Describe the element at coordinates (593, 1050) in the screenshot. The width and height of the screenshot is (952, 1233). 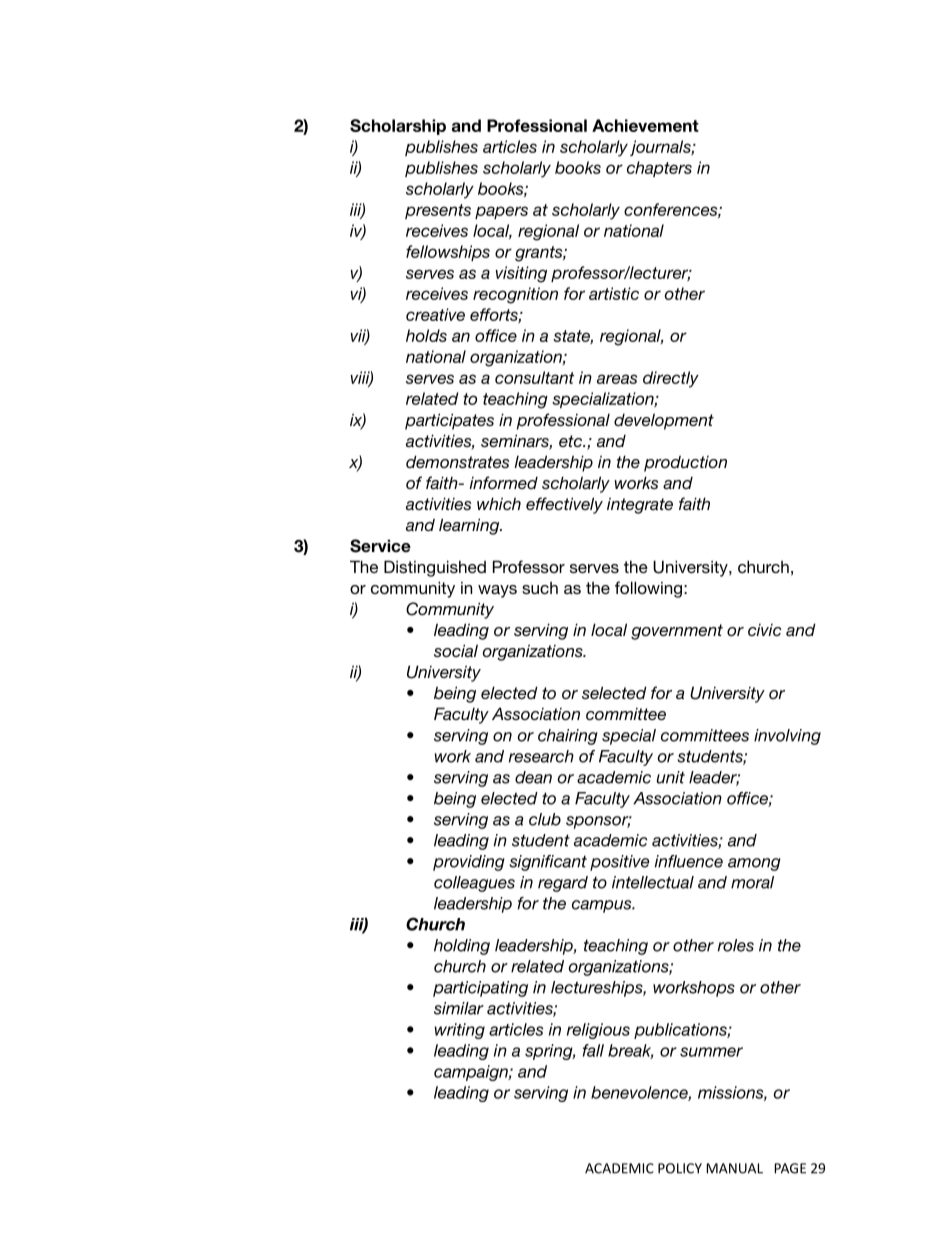
I see `fall` at that location.
